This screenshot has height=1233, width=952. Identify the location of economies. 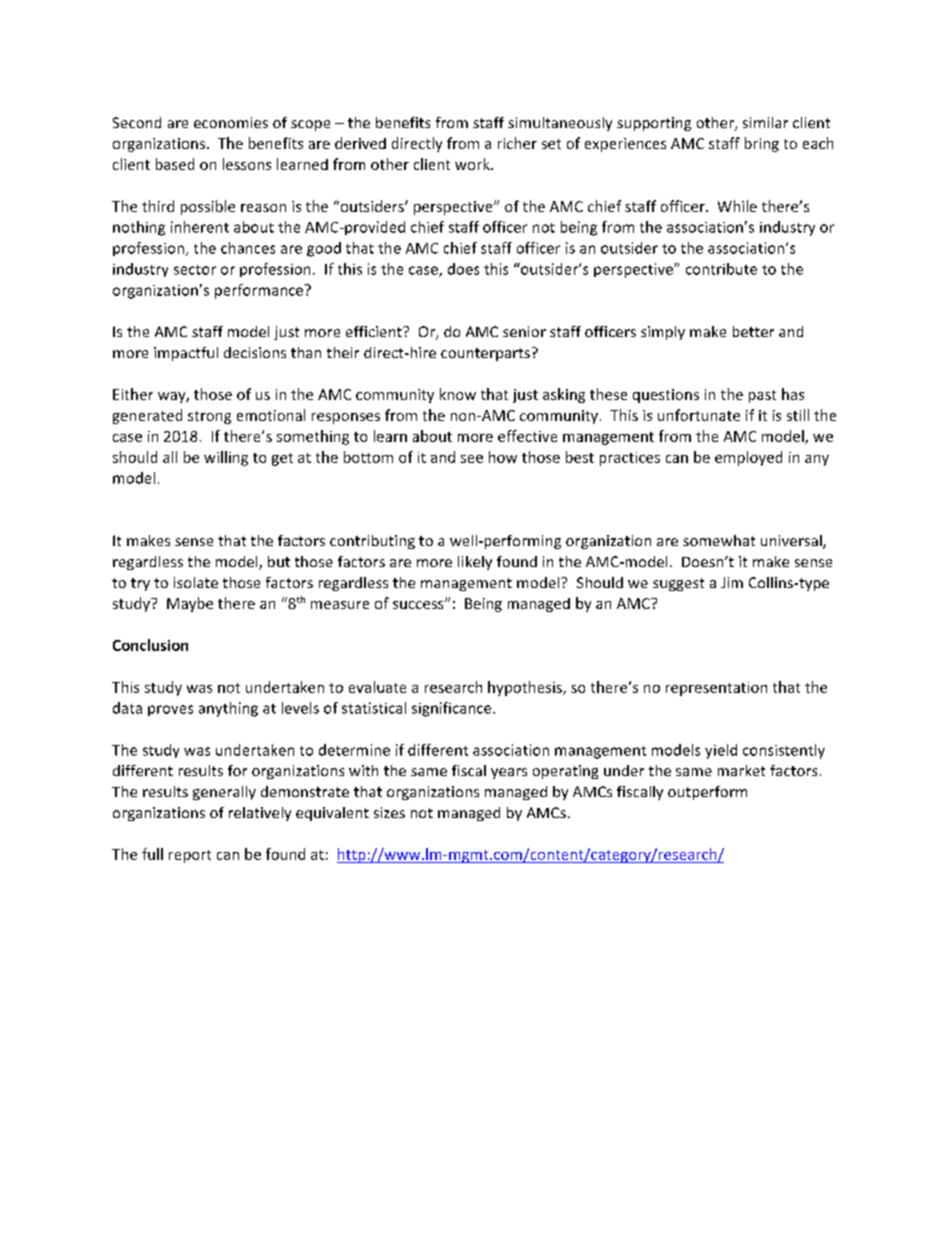
(231, 122).
